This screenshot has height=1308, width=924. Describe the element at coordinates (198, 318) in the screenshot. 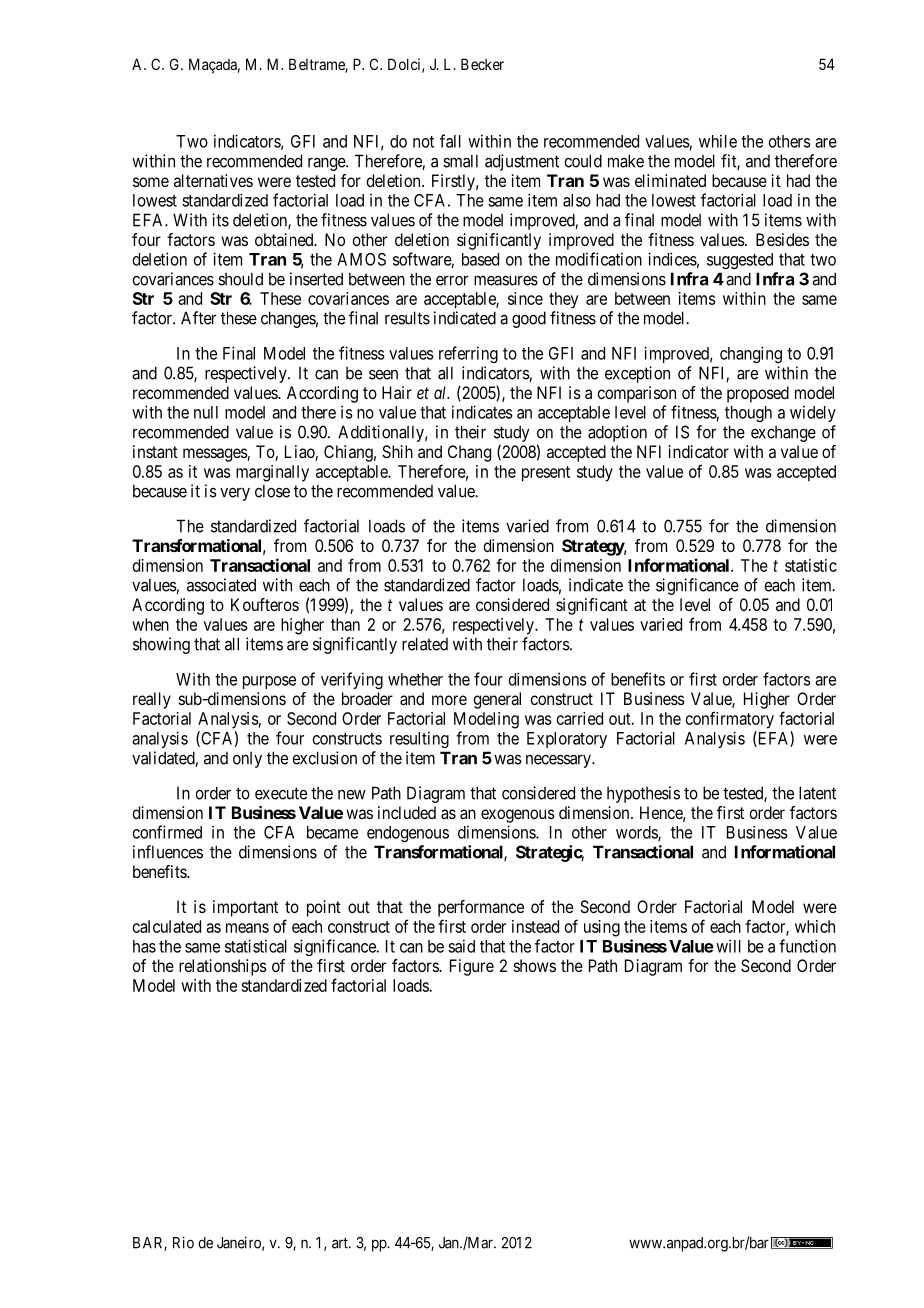

I see `After` at that location.
